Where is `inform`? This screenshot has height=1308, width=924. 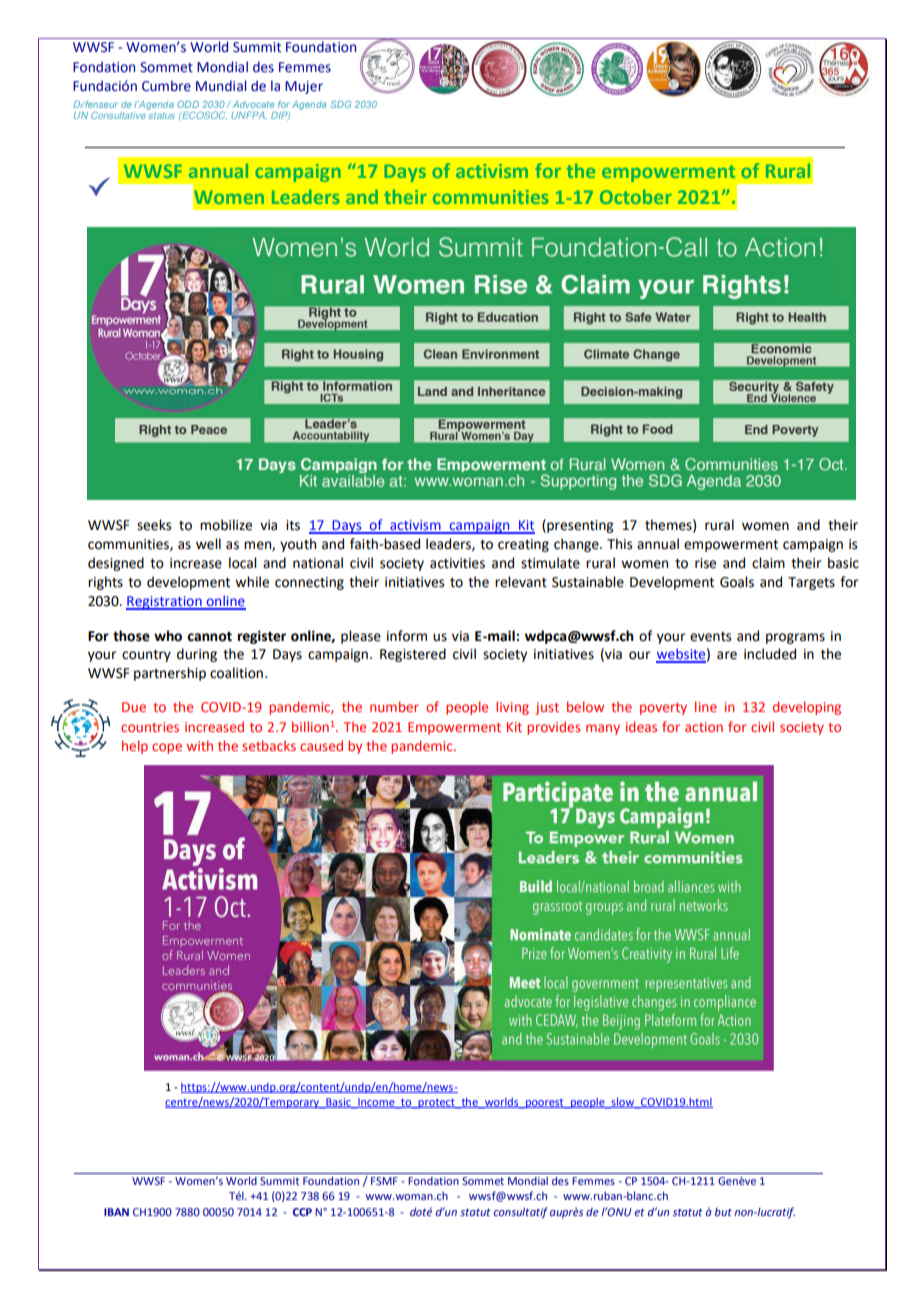
inform is located at coordinates (407, 636).
